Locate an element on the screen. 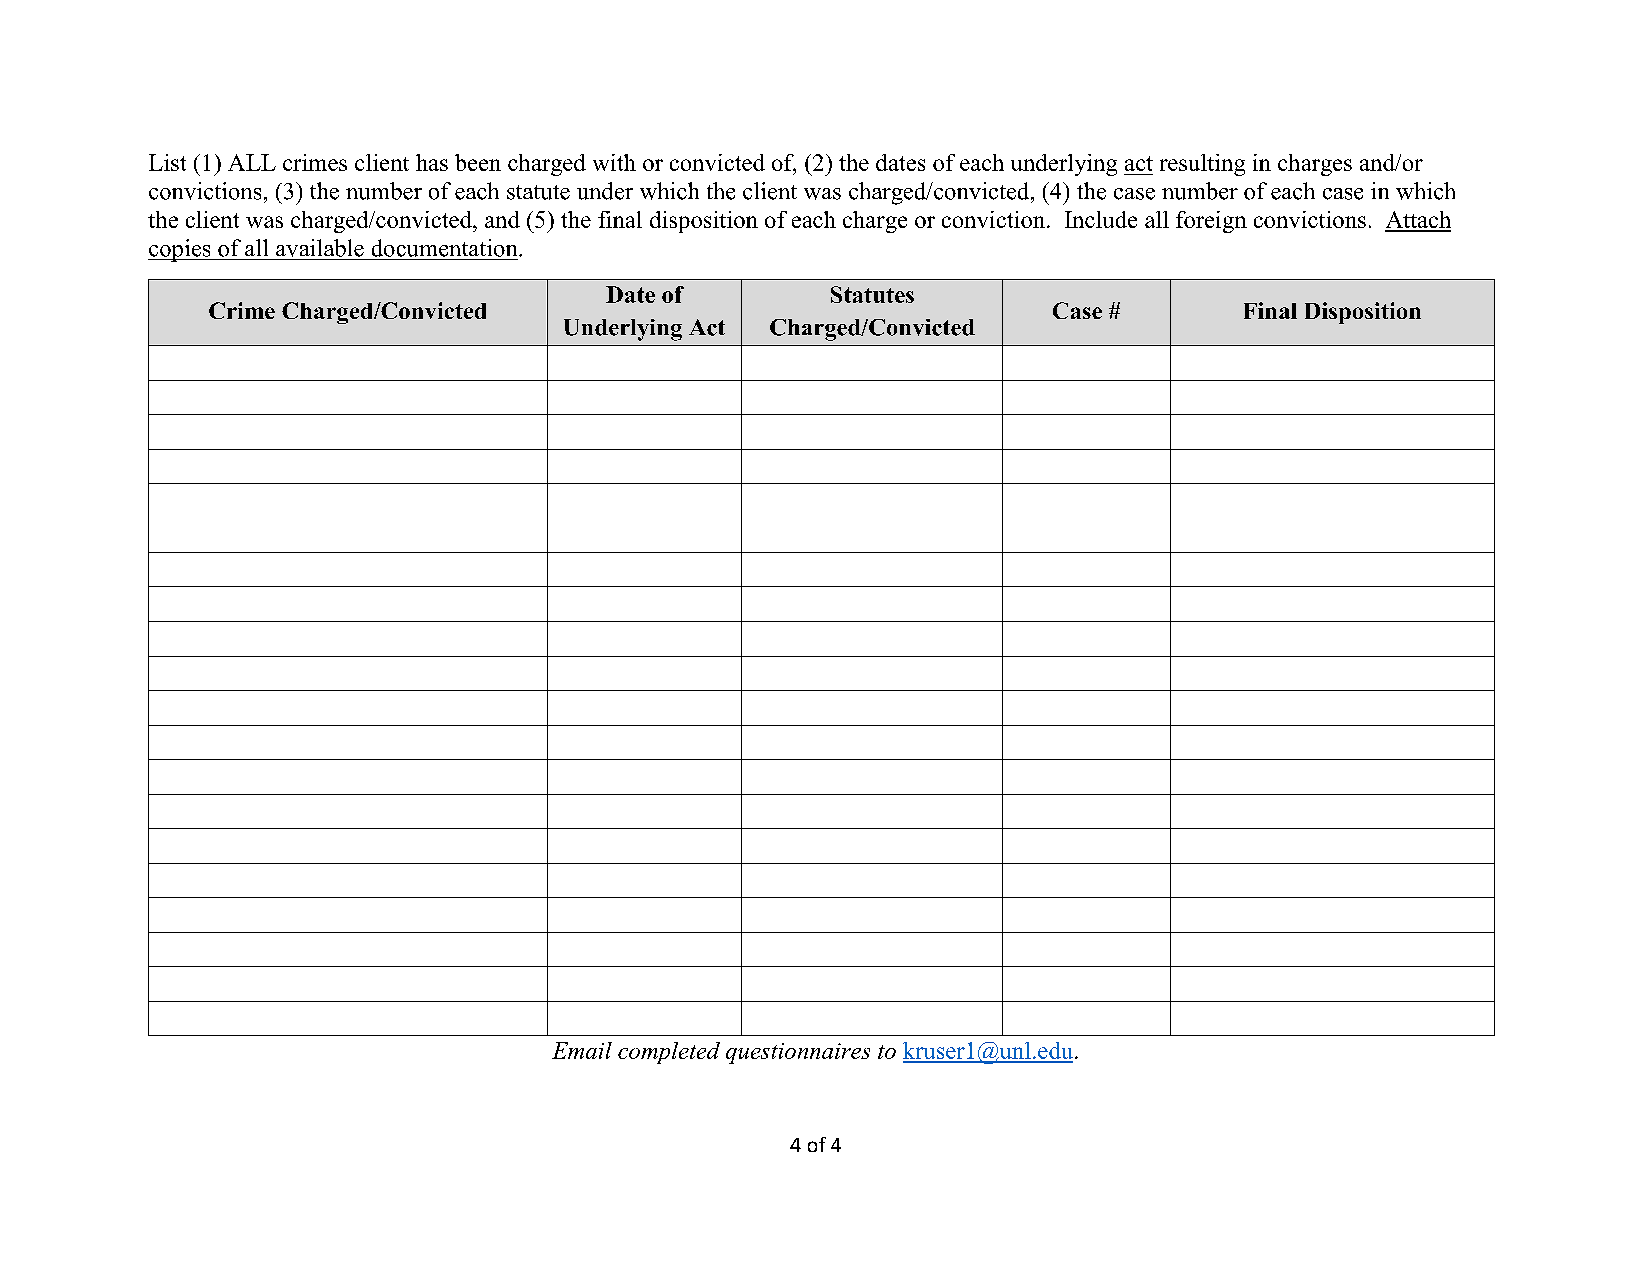 The image size is (1632, 1261). List is located at coordinates (167, 162).
